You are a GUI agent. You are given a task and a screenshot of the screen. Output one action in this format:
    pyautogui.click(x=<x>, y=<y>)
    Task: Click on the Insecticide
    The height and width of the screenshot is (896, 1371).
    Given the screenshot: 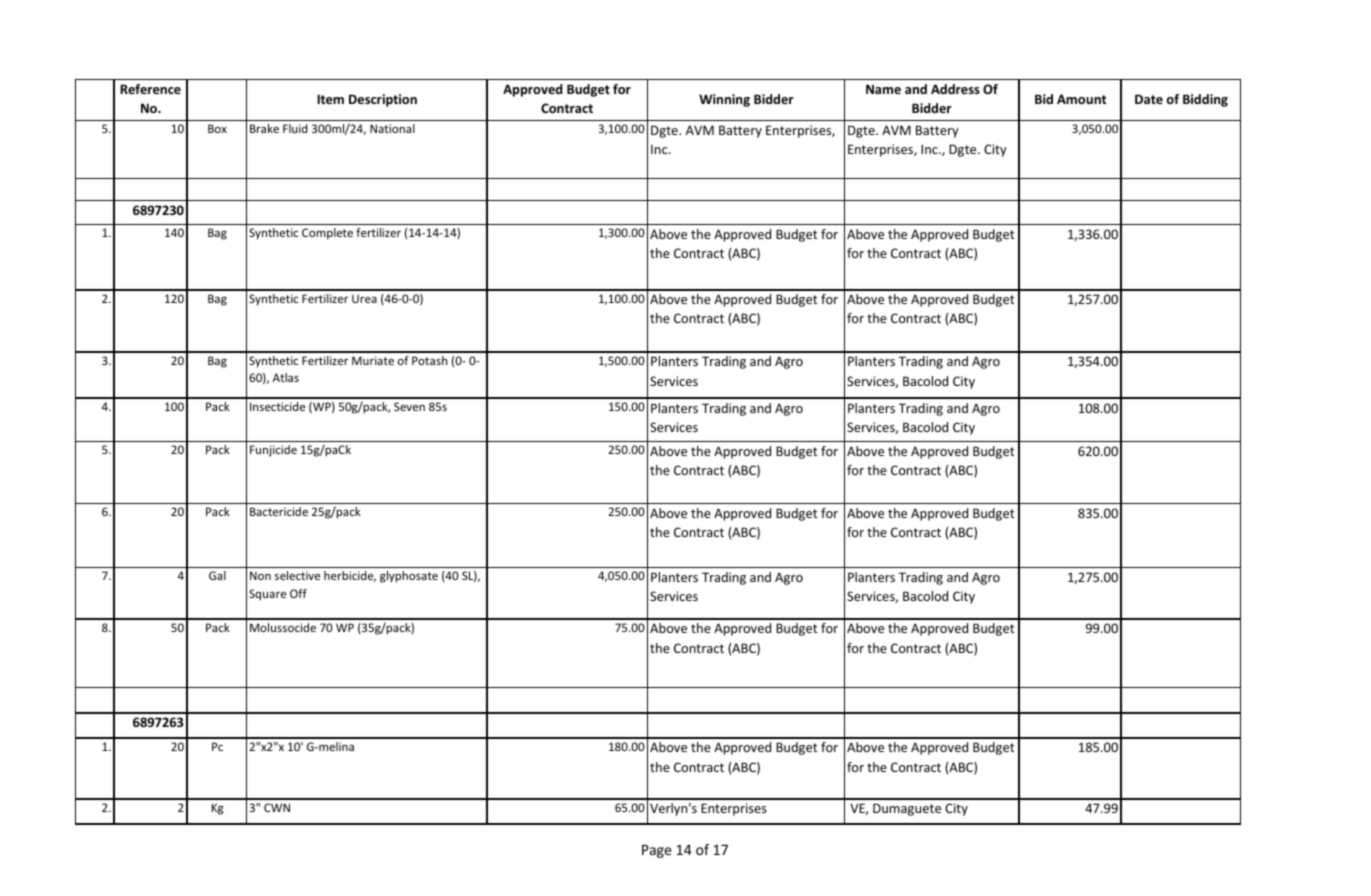 What is the action you would take?
    pyautogui.click(x=277, y=406)
